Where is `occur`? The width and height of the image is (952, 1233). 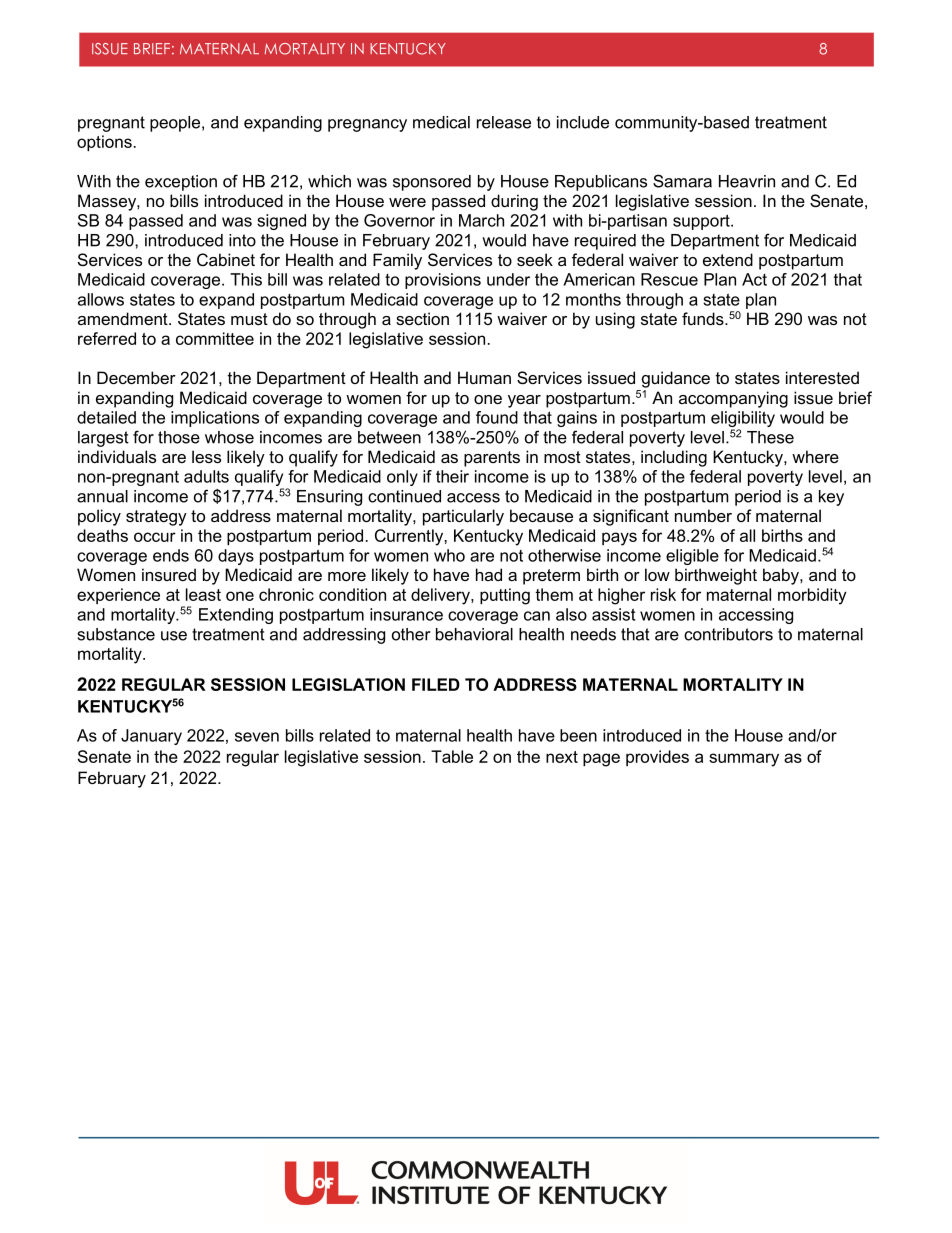
occur is located at coordinates (155, 537).
